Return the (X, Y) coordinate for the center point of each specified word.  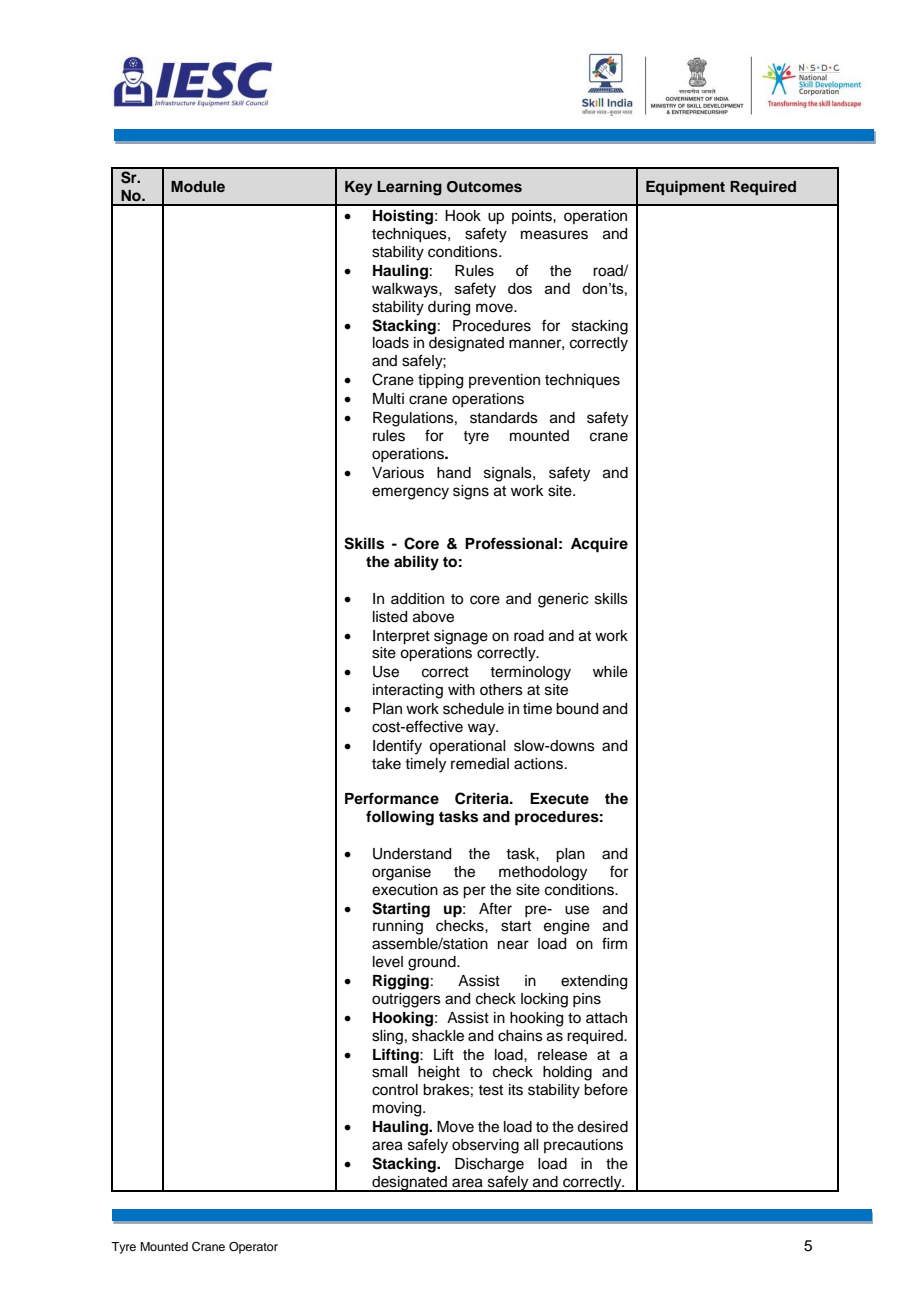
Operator (253, 1248)
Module (198, 186)
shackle (438, 1036)
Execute (559, 799)
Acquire (599, 545)
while (610, 672)
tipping (440, 381)
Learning (409, 188)
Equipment (685, 188)
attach (606, 1018)
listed (390, 617)
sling (387, 1037)
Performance (392, 798)
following (400, 818)
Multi (388, 398)
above (433, 617)
